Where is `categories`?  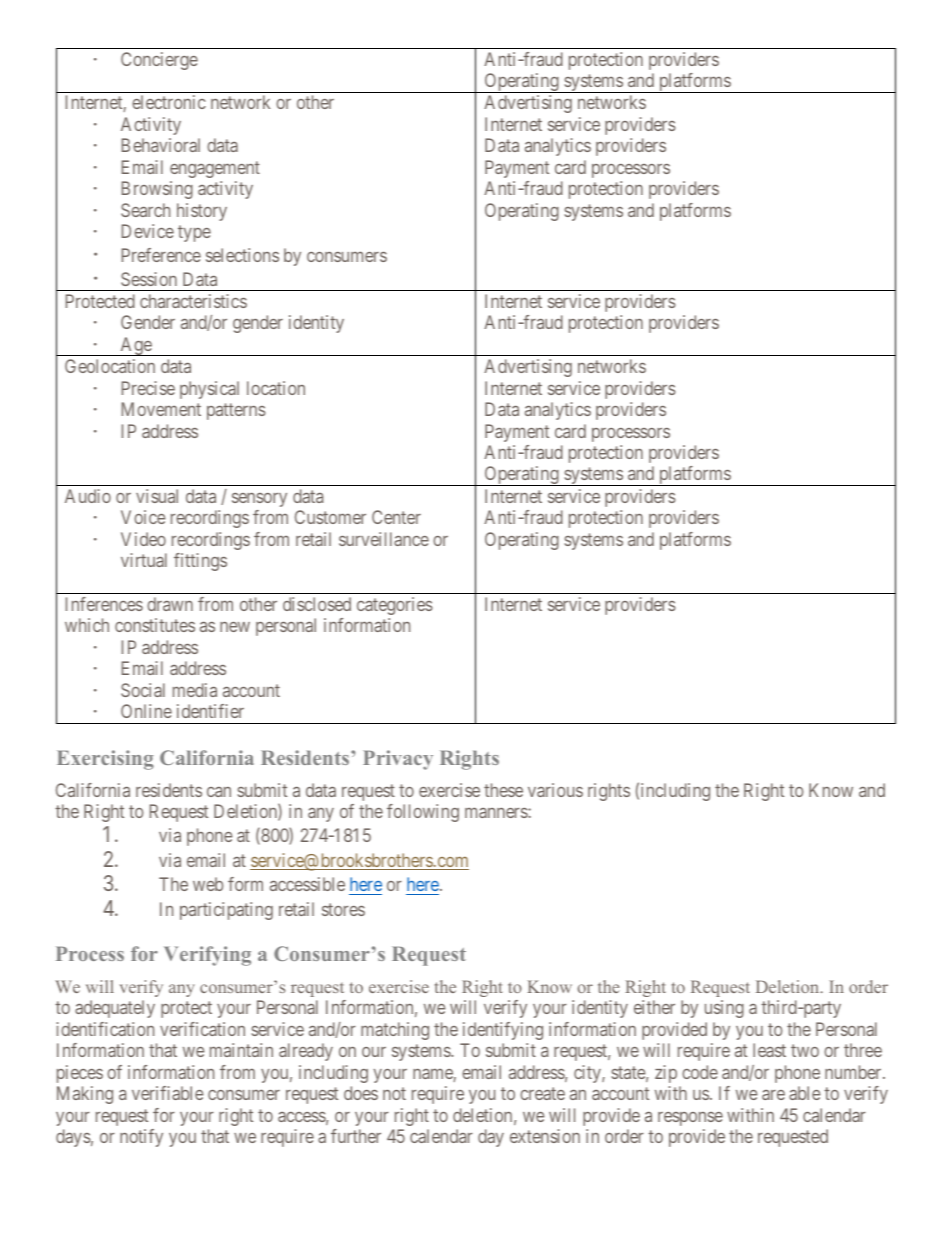 categories is located at coordinates (395, 606).
